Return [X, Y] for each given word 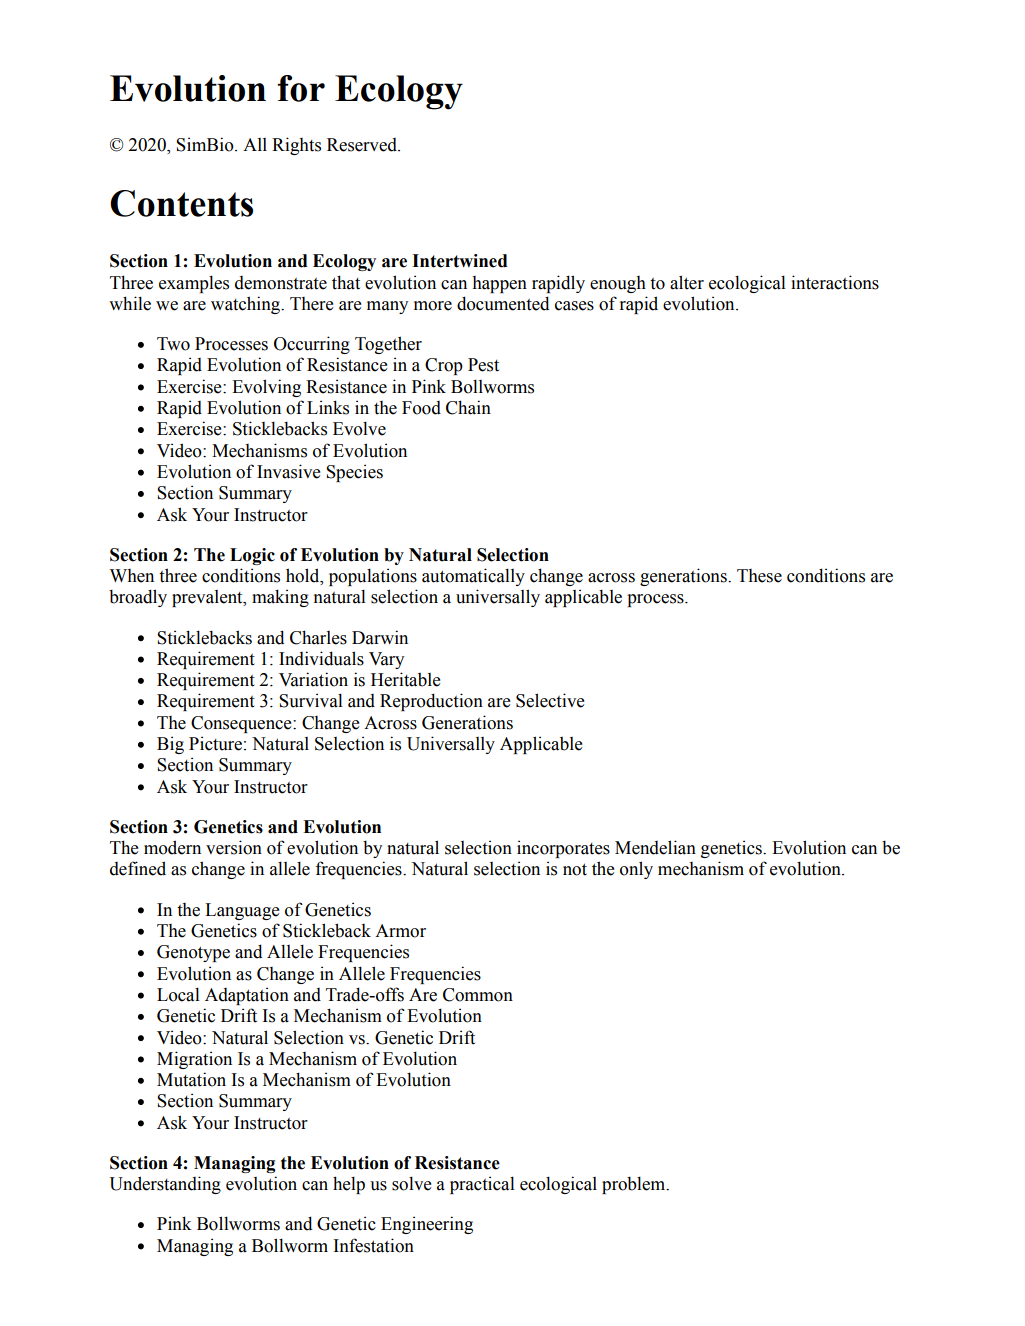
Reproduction [431, 702]
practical [482, 1185]
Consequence [242, 724]
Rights [296, 146]
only [636, 870]
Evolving [266, 388]
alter [687, 282]
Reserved [363, 145]
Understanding [165, 1185]
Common [478, 995]
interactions [835, 282]
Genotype [193, 953]
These [759, 576]
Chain [468, 407]
